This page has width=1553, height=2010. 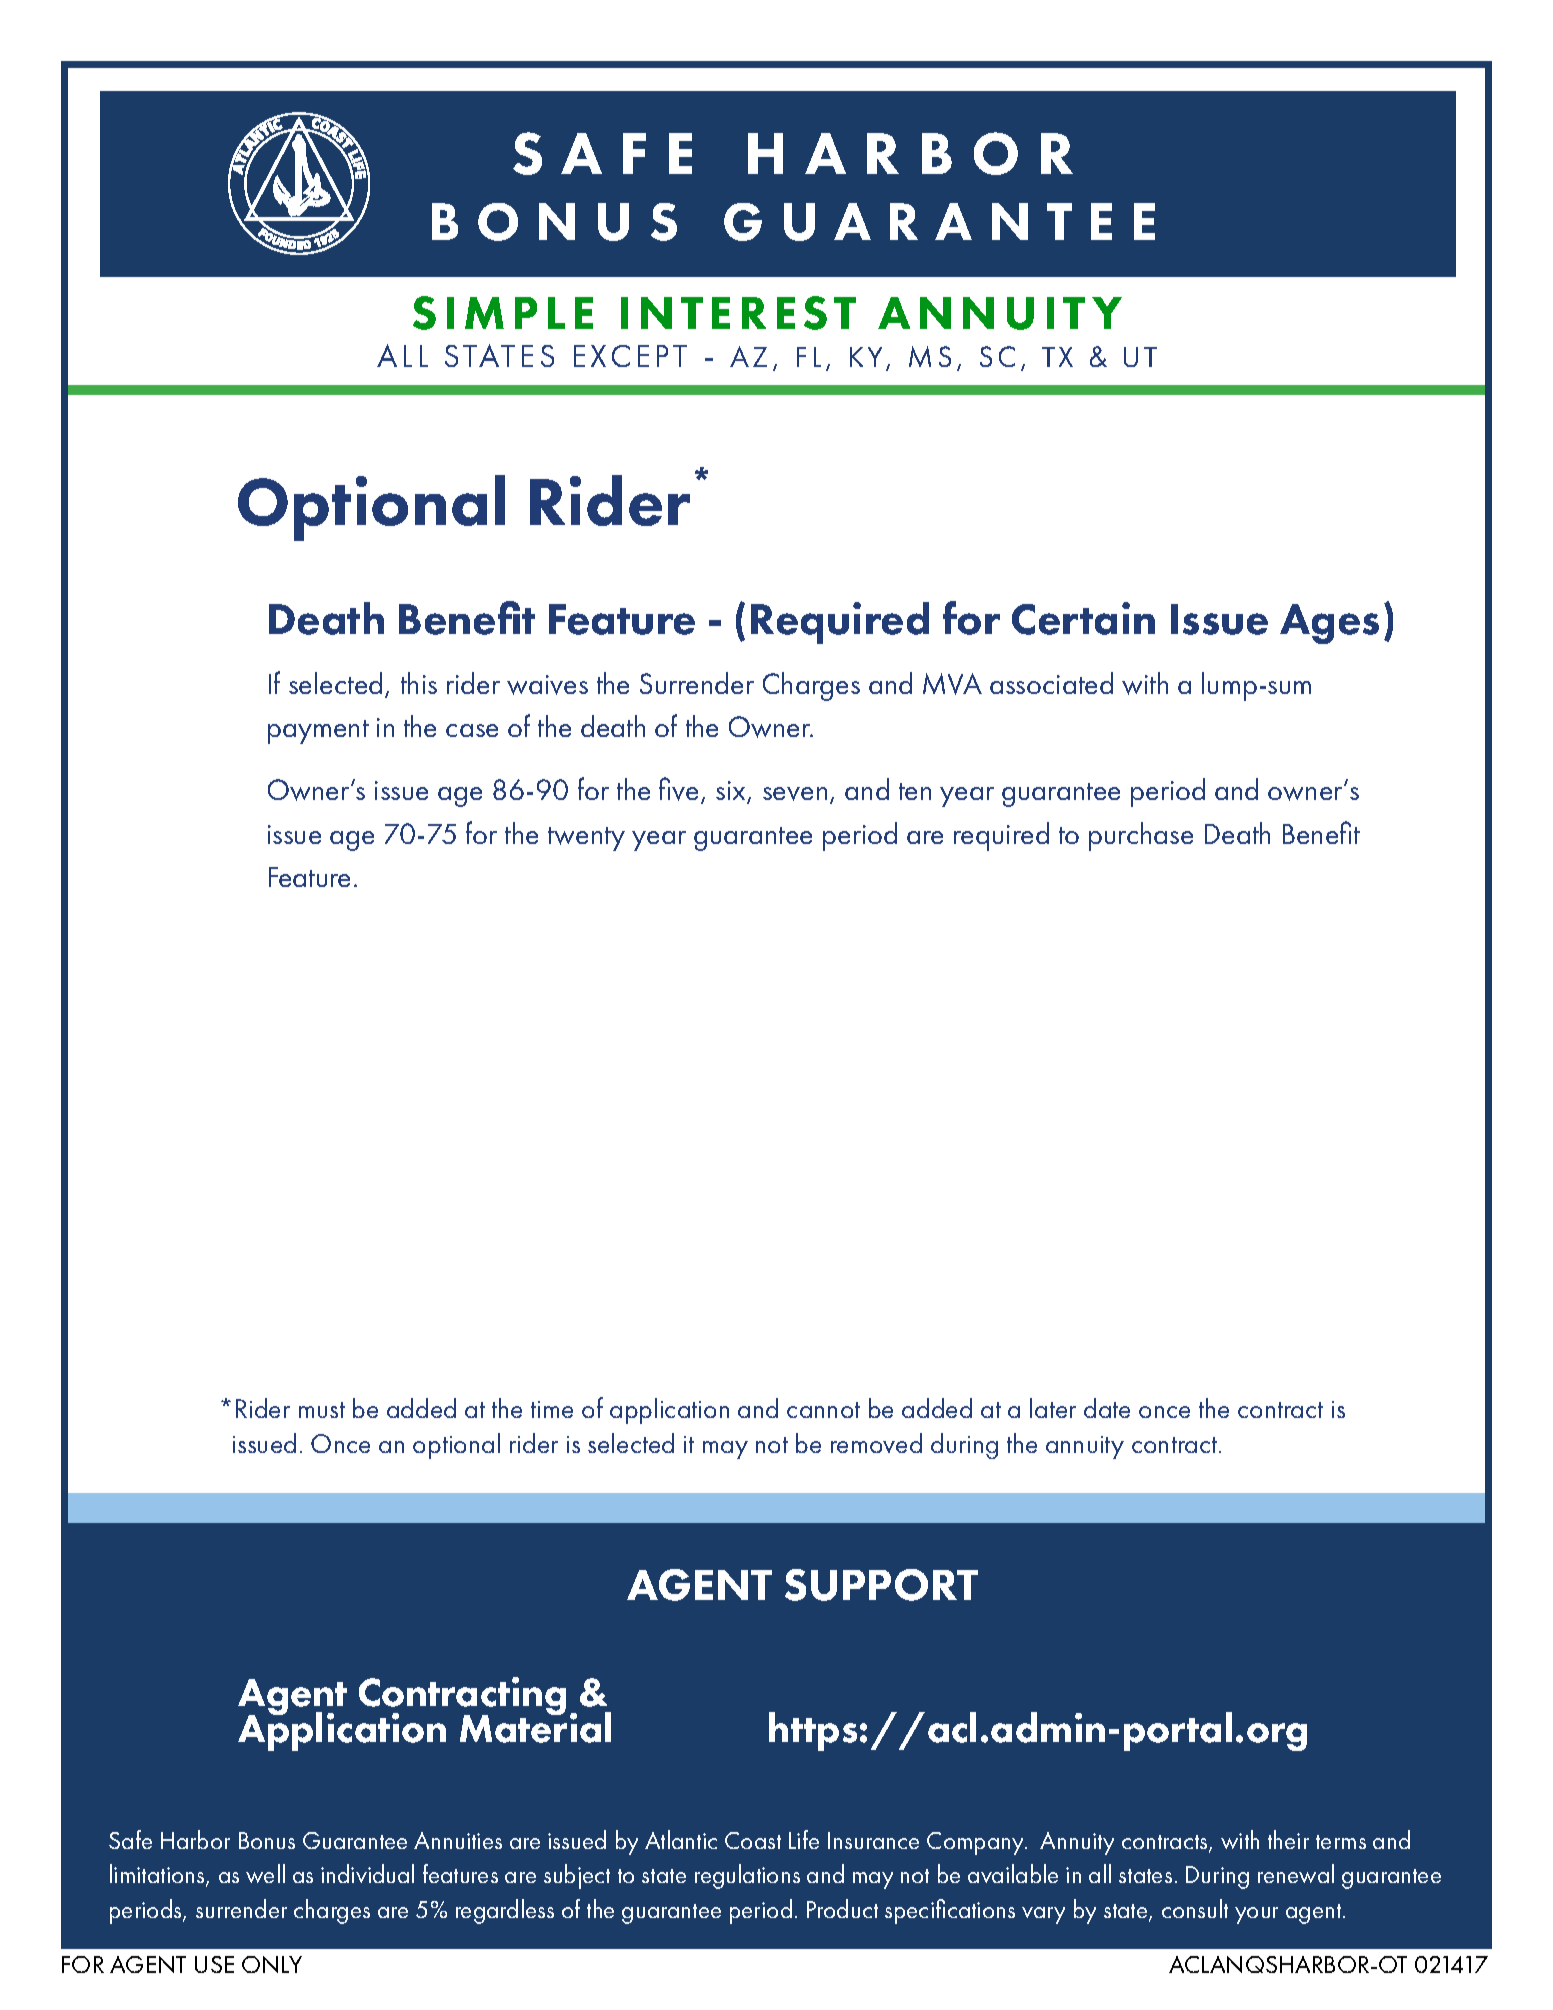 I want to click on INTEREST, so click(x=738, y=313).
